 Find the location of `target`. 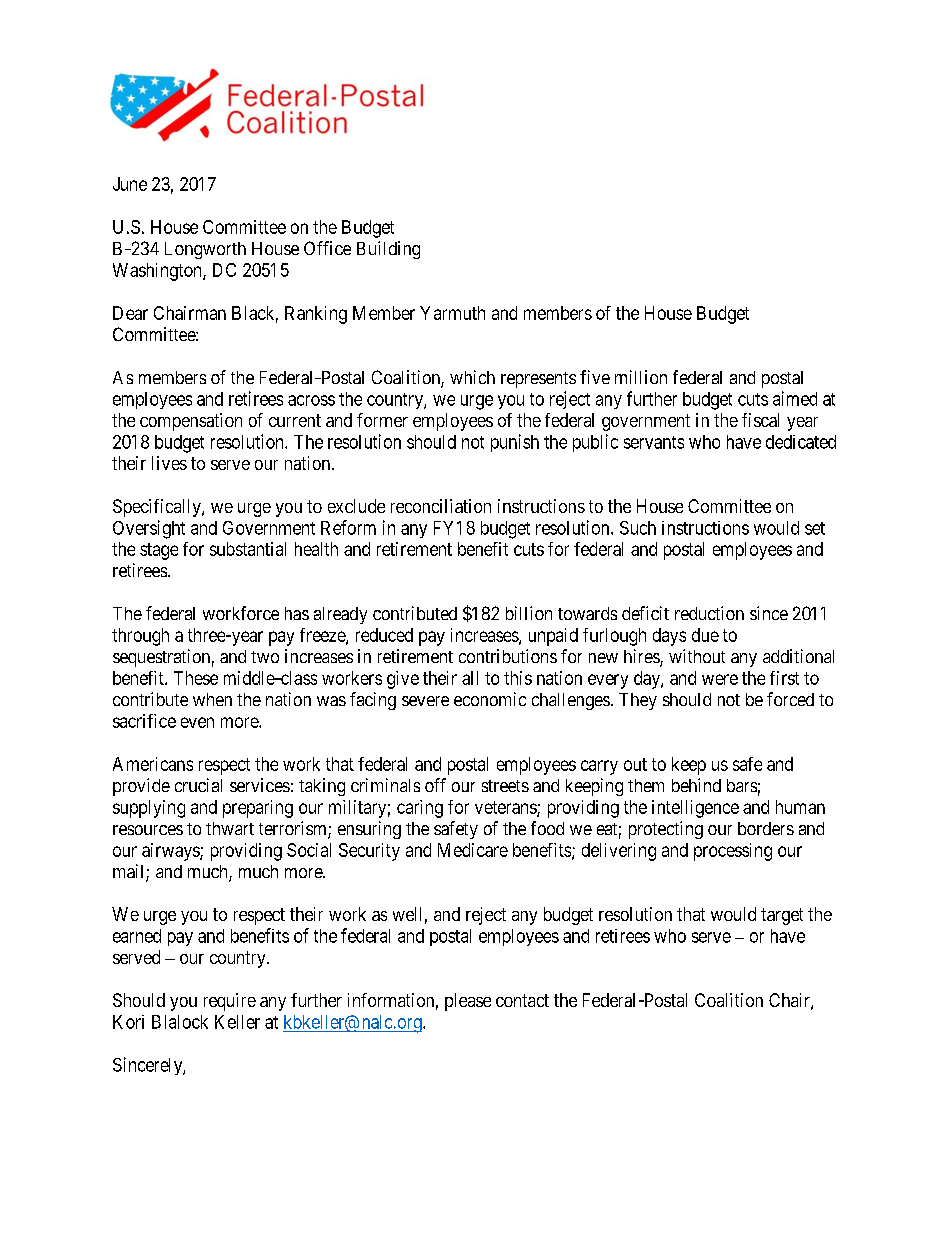

target is located at coordinates (782, 916).
